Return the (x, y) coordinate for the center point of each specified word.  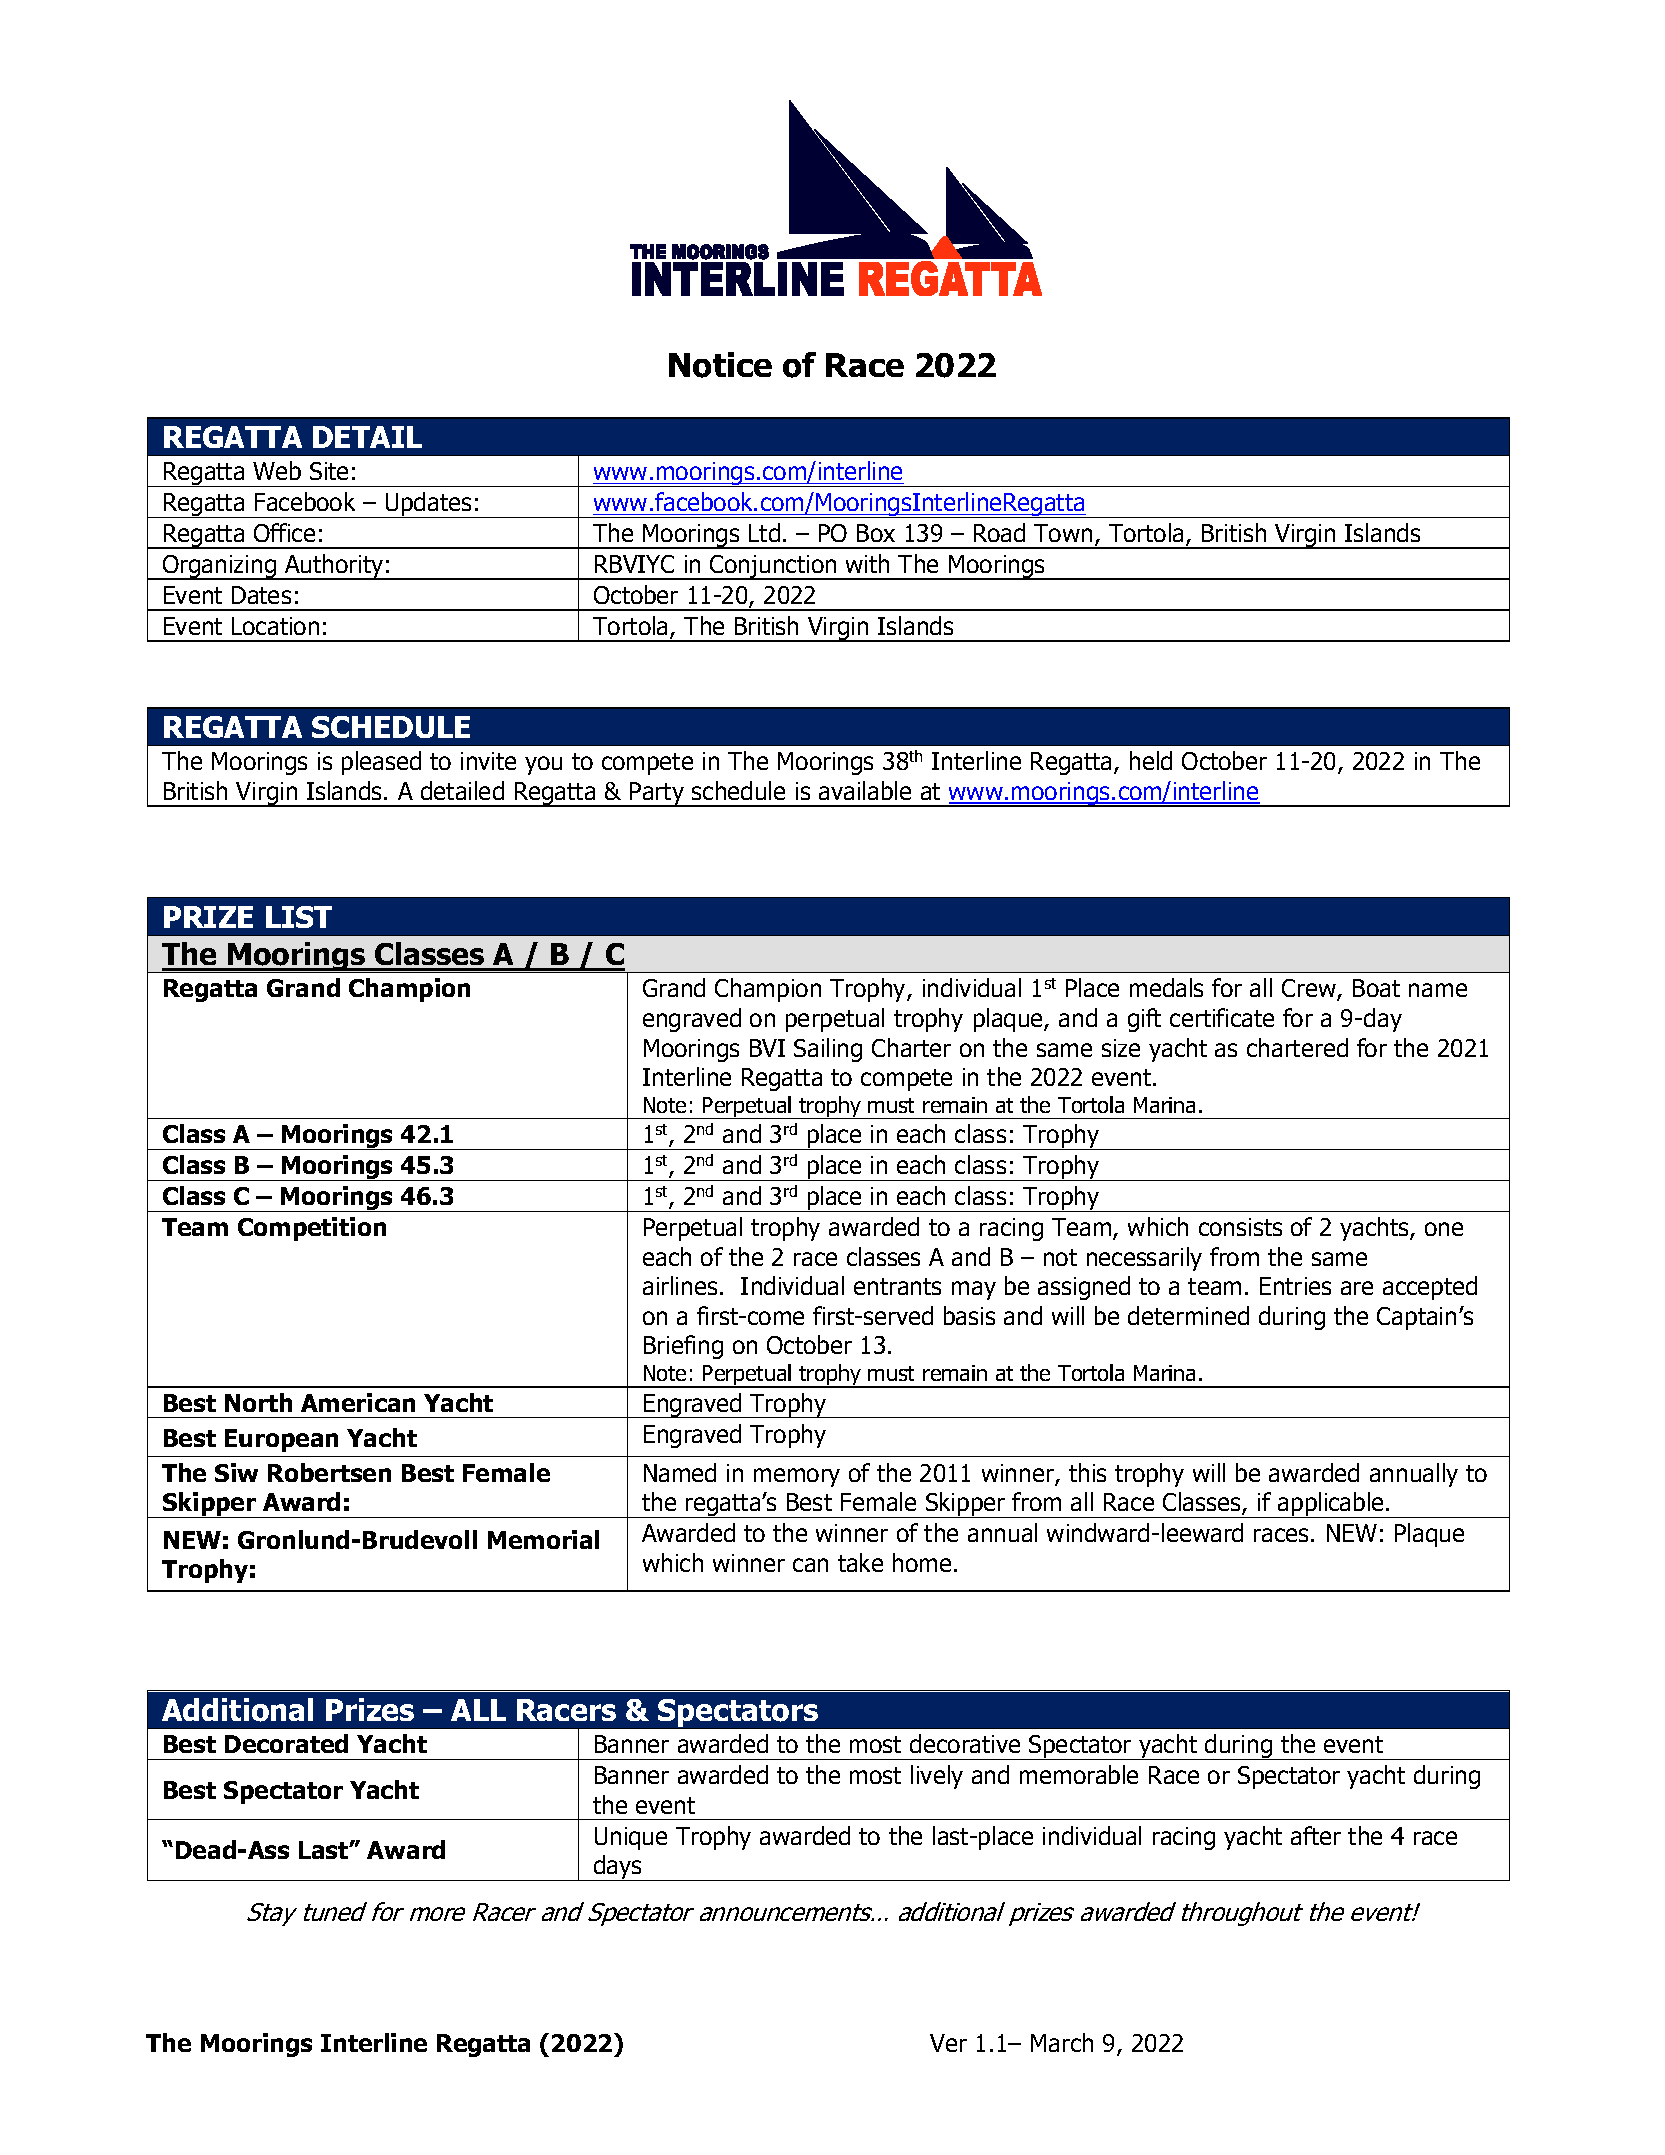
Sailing (828, 1050)
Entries (1295, 1286)
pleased (381, 763)
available (865, 790)
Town (1063, 533)
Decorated (286, 1743)
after (1316, 1835)
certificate (1222, 1017)
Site (329, 471)
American (358, 1402)
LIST (299, 917)
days (618, 1868)
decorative (965, 1743)
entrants (897, 1286)
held (1151, 760)
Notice (720, 365)
